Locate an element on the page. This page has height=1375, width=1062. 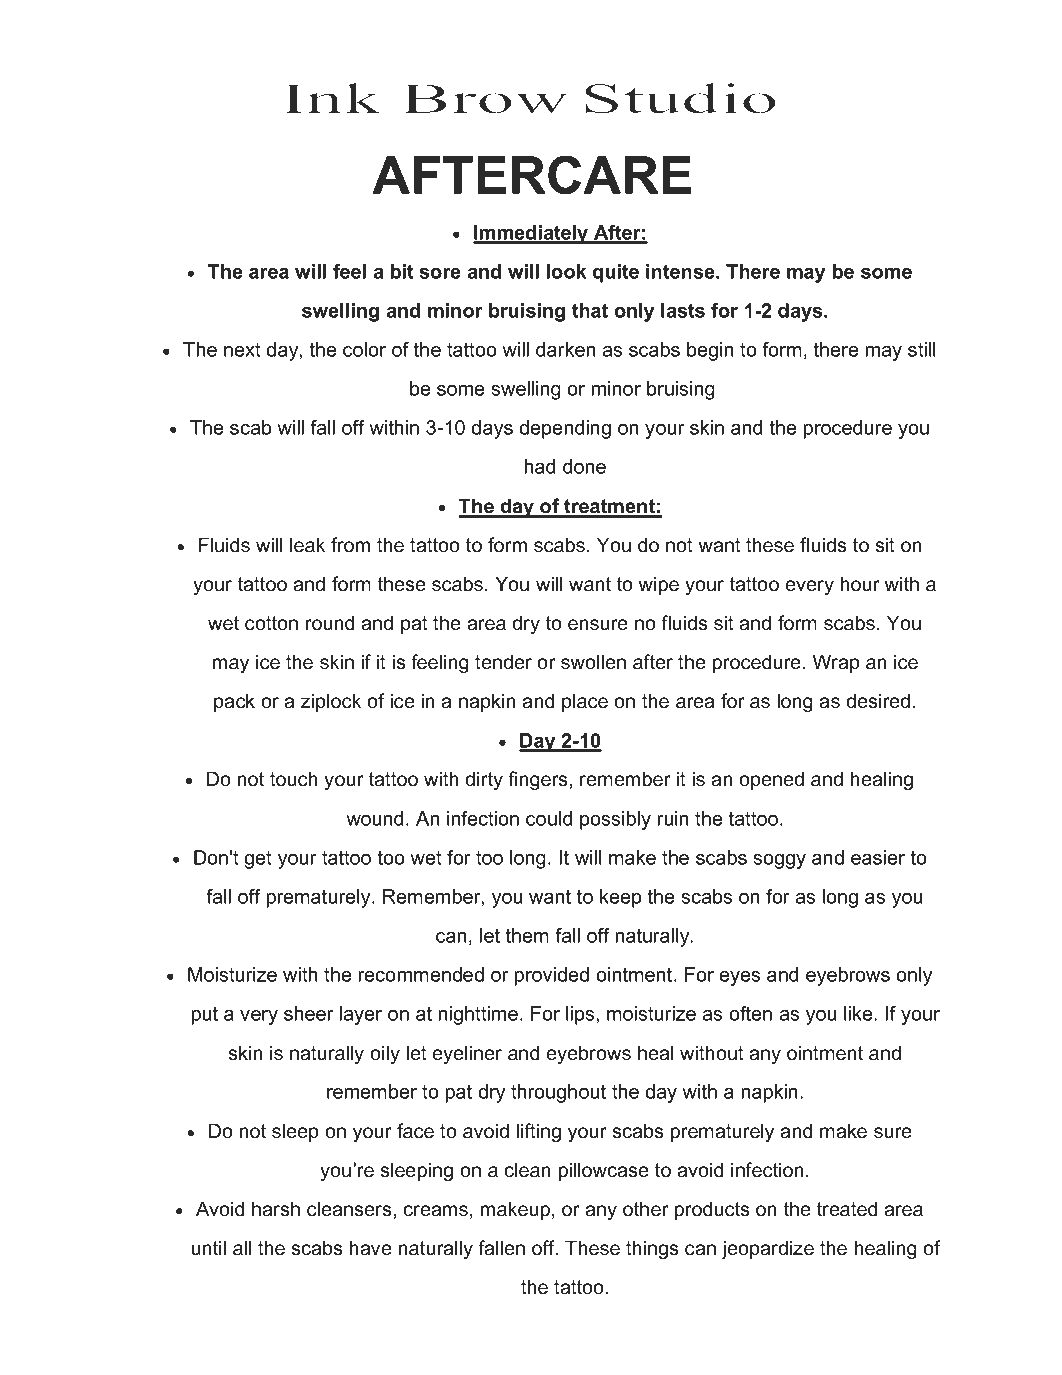
harsh is located at coordinates (276, 1209).
